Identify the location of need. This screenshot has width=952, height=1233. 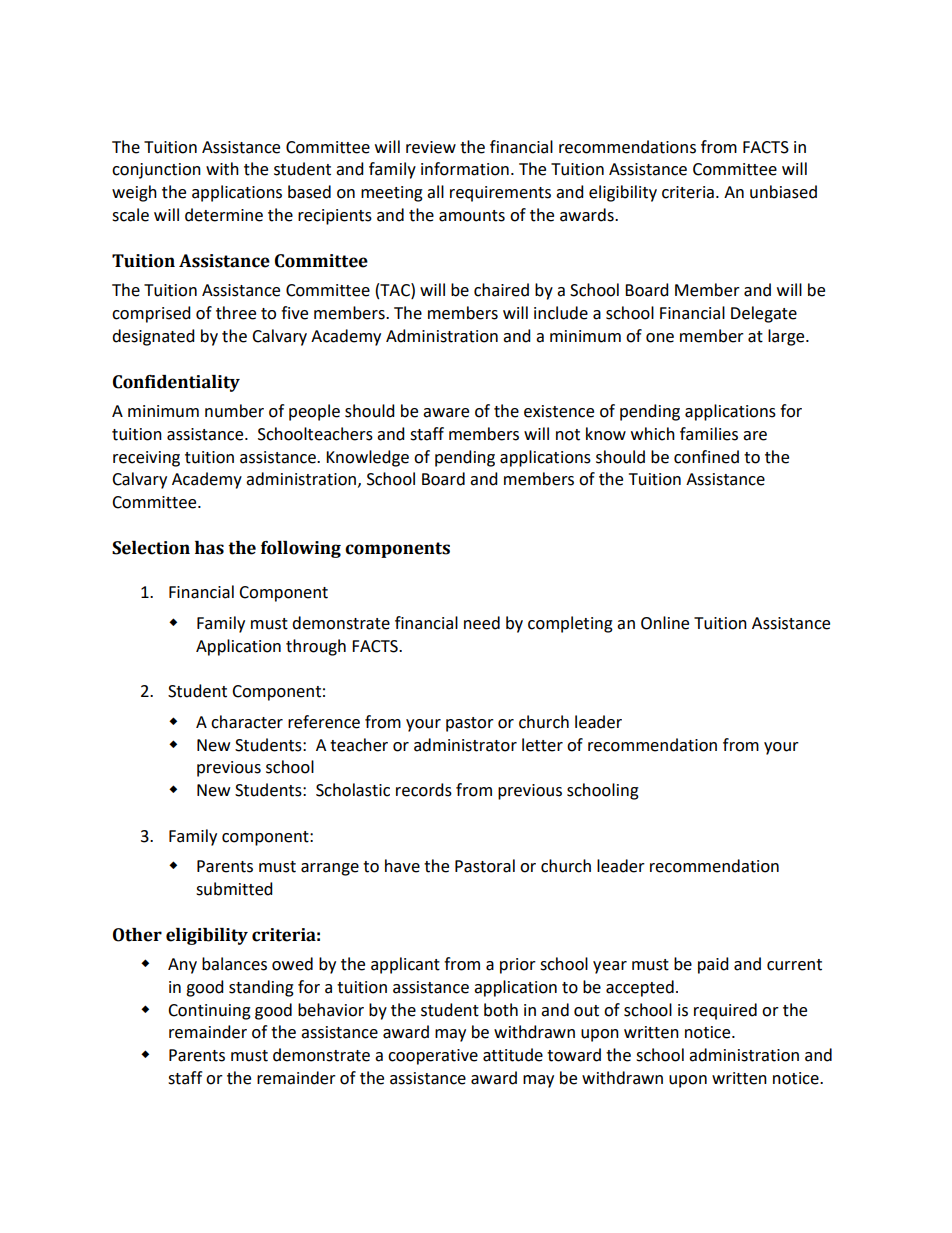
(482, 623).
